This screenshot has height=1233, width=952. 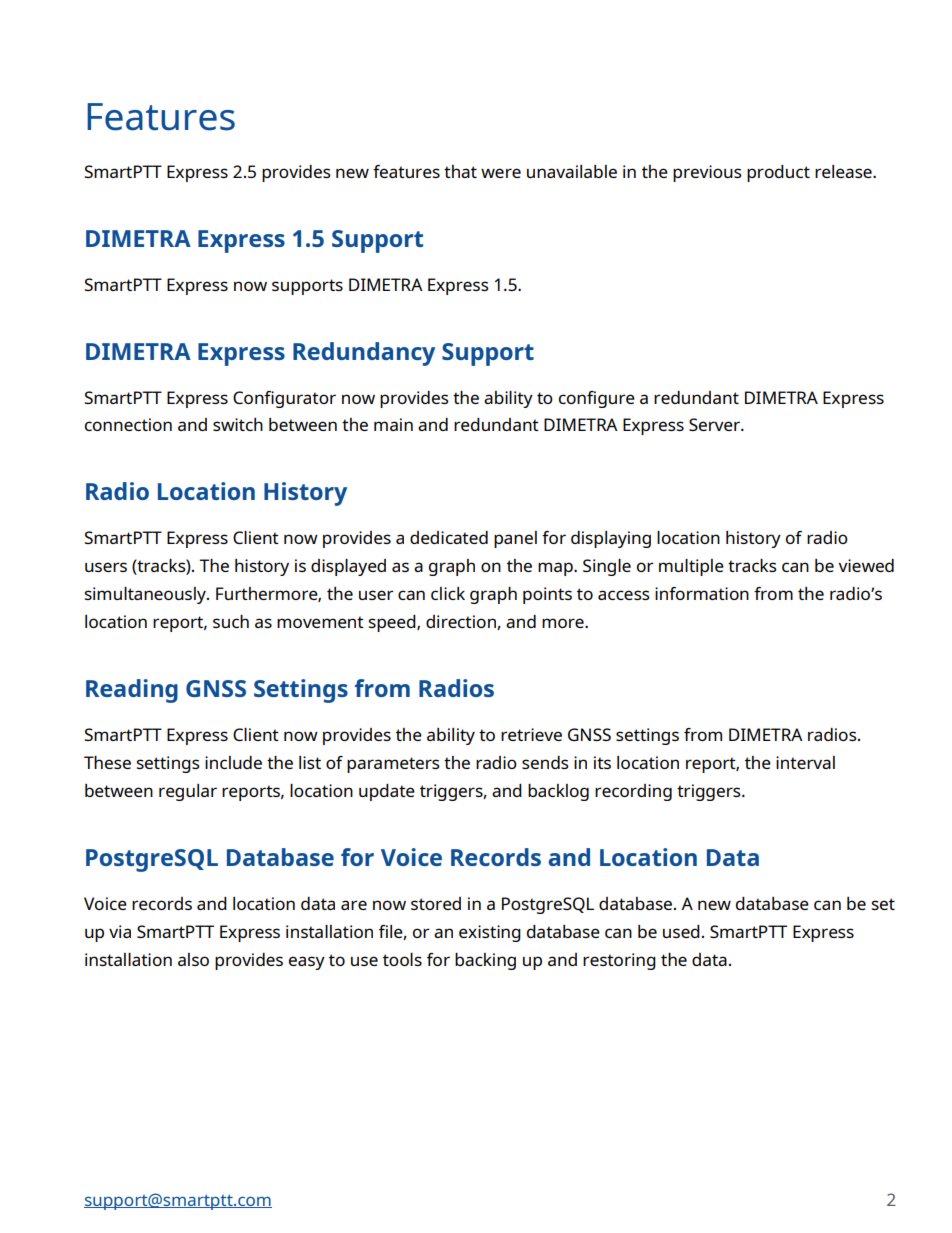 What do you see at coordinates (515, 539) in the screenshot?
I see `panel` at bounding box center [515, 539].
